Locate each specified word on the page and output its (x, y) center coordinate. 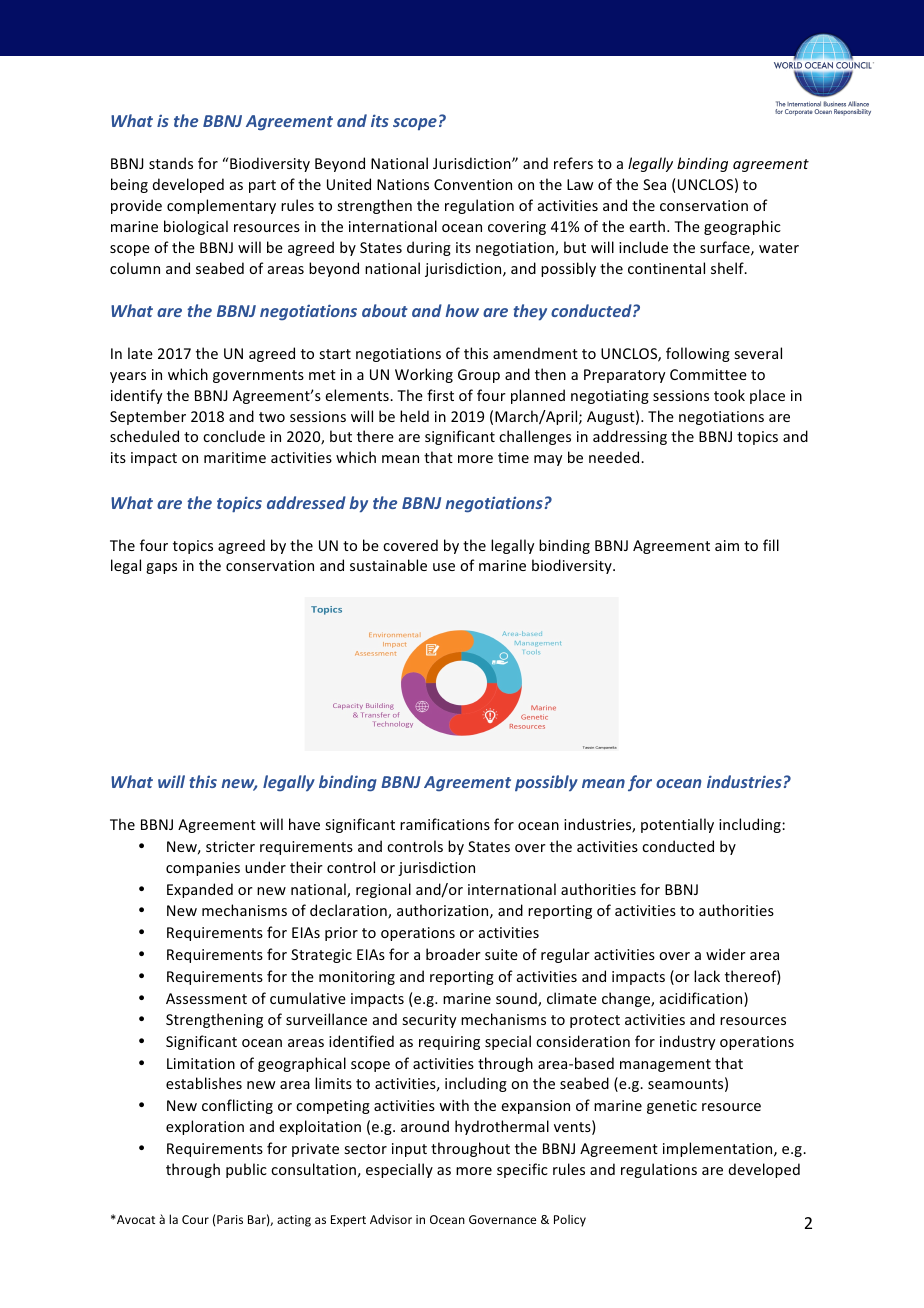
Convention (473, 184)
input (409, 1150)
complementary (221, 206)
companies (203, 869)
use (444, 567)
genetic (672, 1107)
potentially (677, 825)
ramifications (445, 824)
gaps (161, 568)
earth (647, 226)
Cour (195, 1219)
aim (727, 545)
